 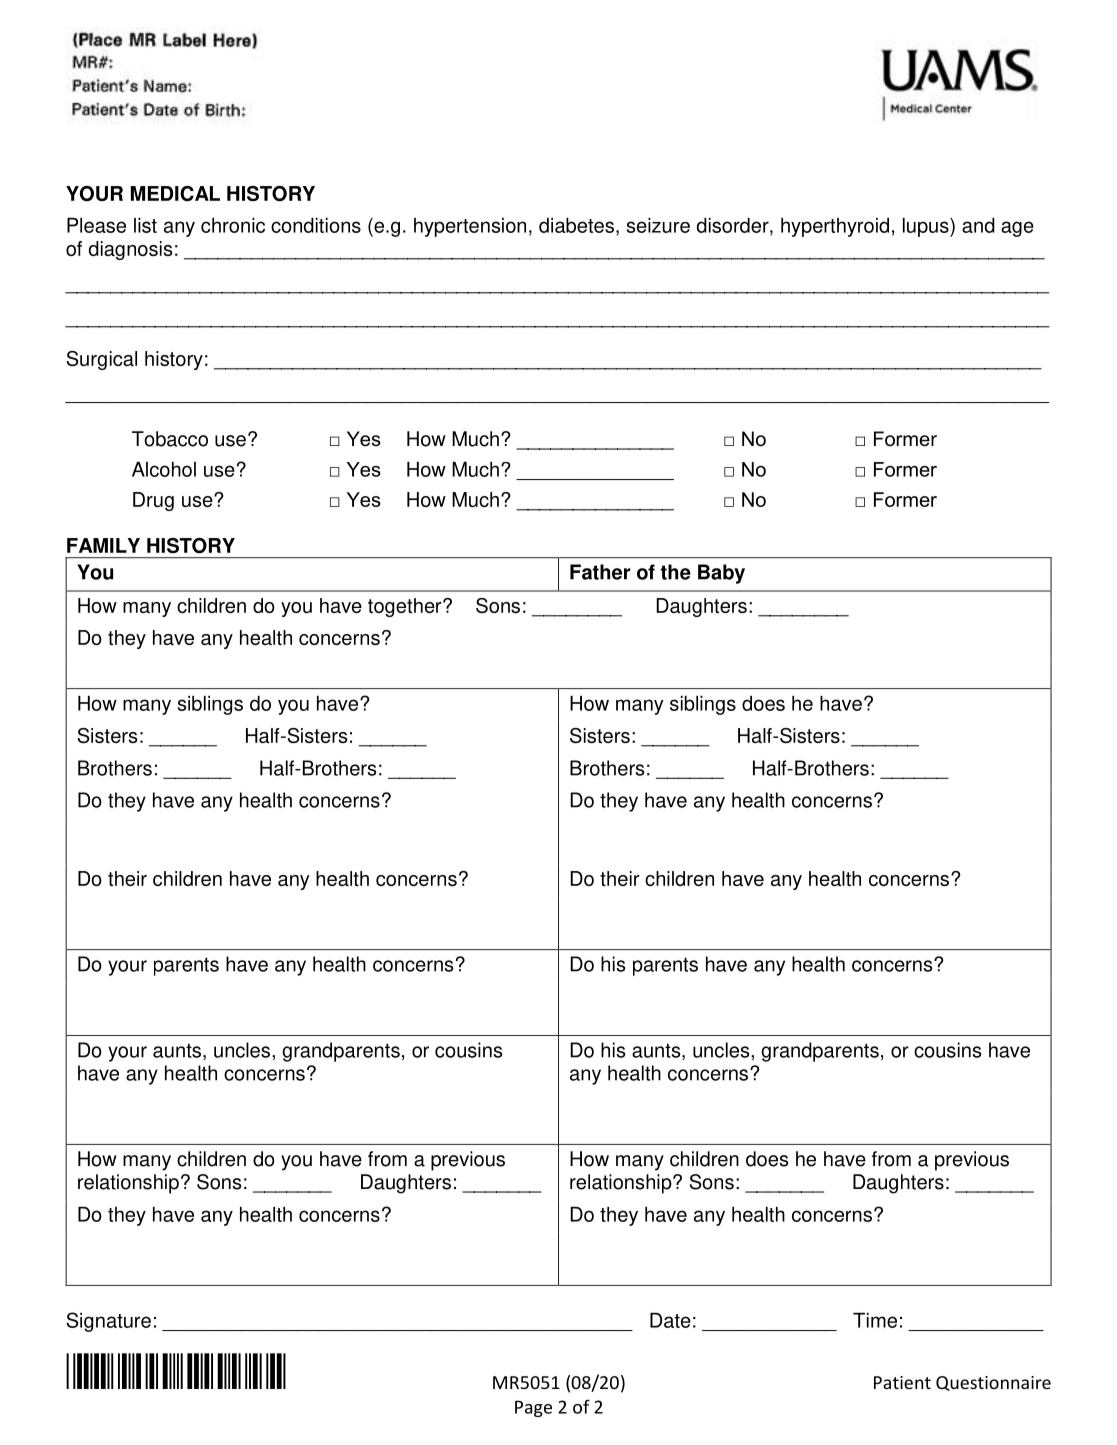 I want to click on Patient, so click(x=902, y=1382).
